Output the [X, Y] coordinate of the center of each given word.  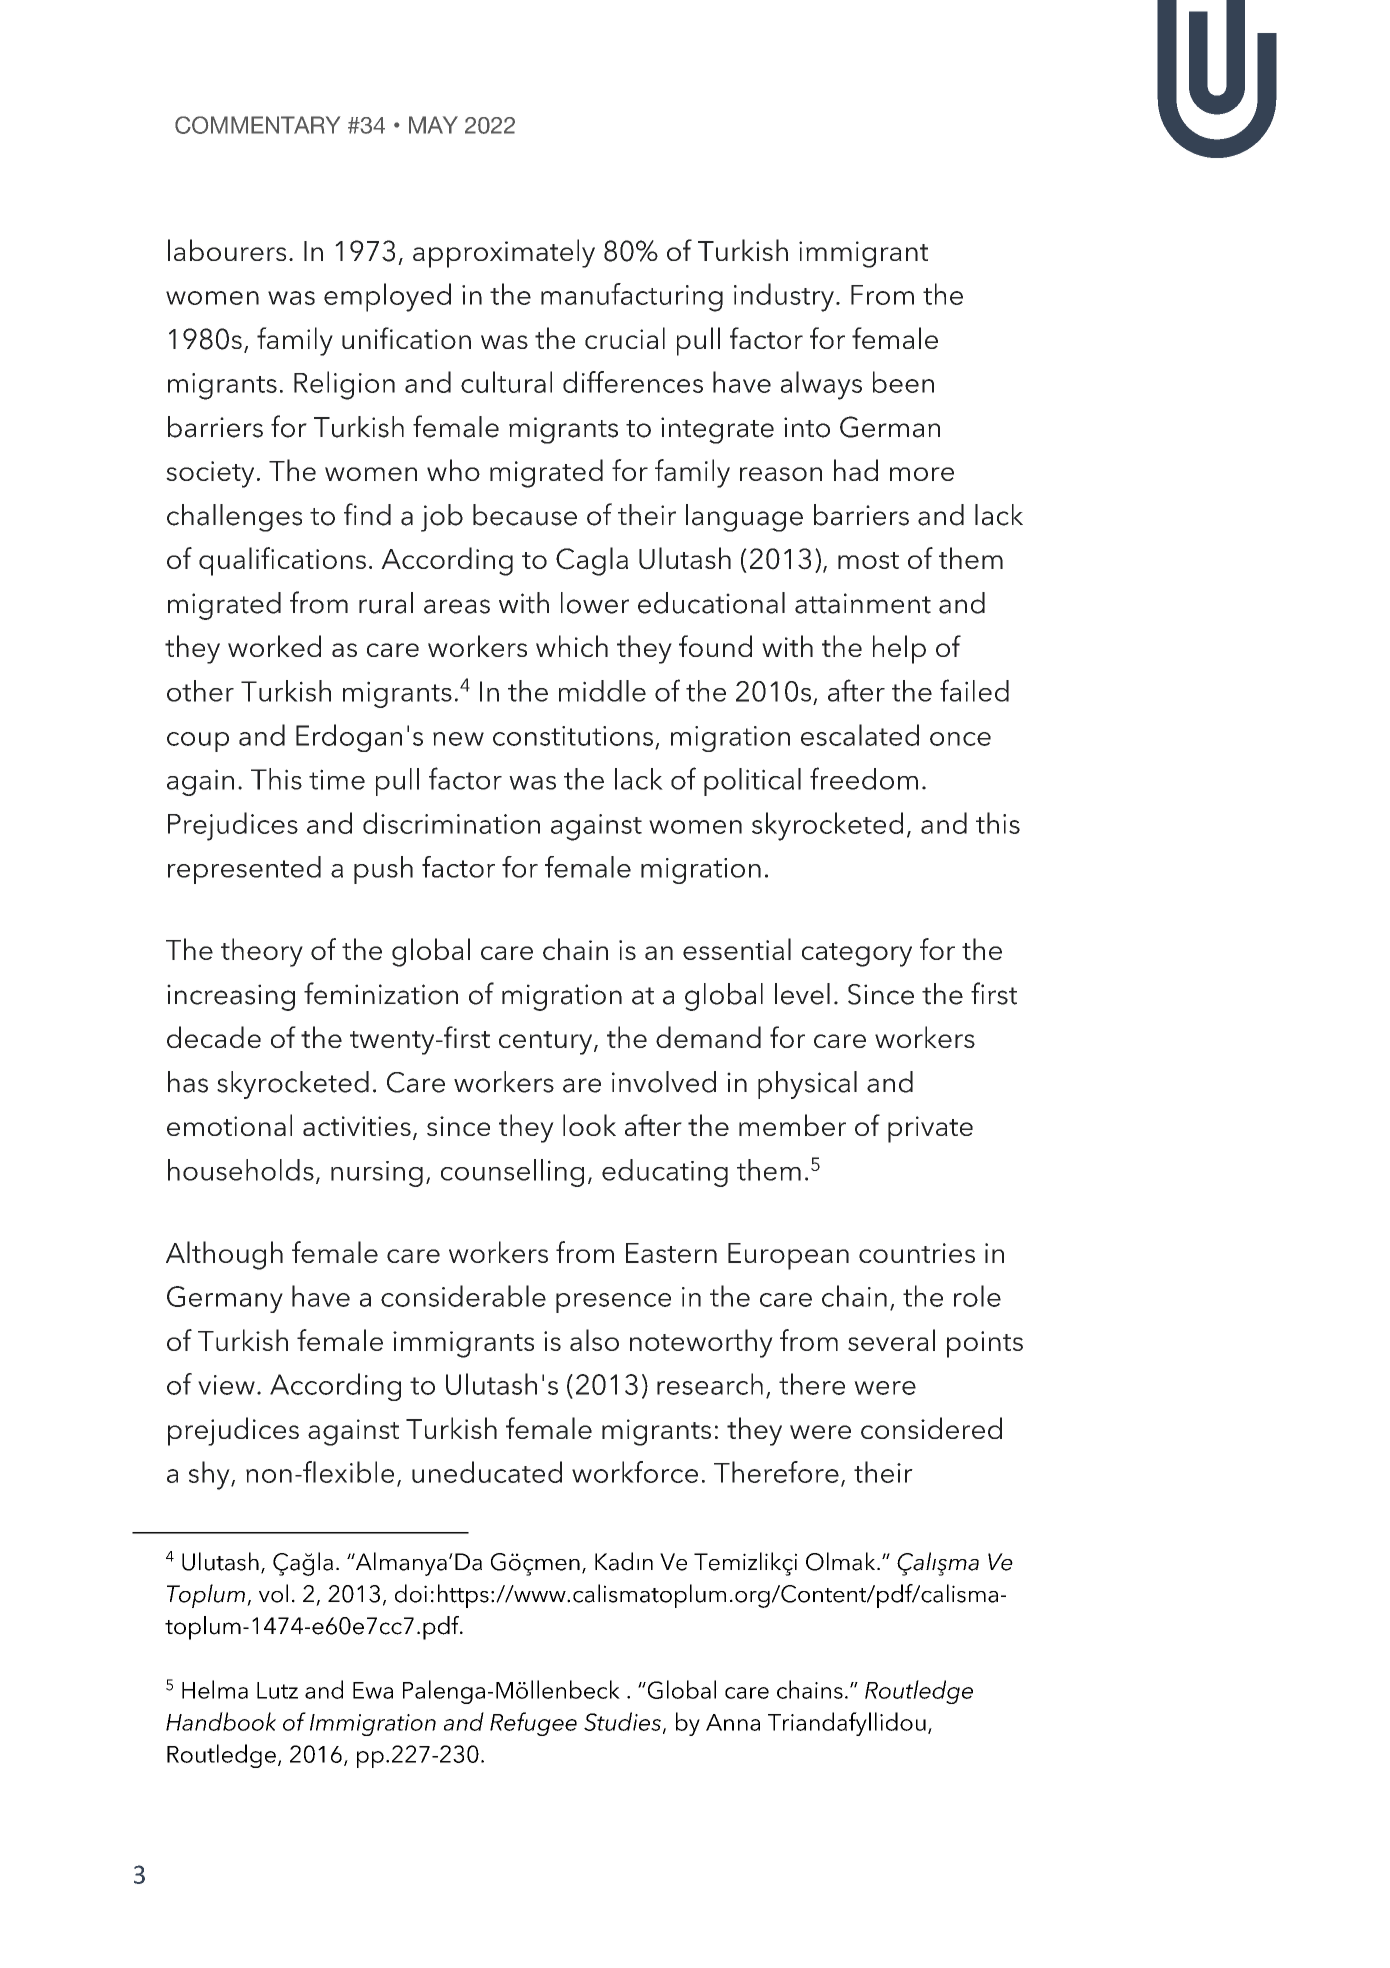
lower [595, 603]
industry [784, 297]
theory [262, 952]
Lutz [277, 1690]
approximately [504, 253]
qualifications [282, 561]
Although [224, 1255]
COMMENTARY [257, 125]
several [891, 1340]
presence [613, 1303]
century [547, 1043]
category [857, 955]
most [868, 560]
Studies [622, 1721]
